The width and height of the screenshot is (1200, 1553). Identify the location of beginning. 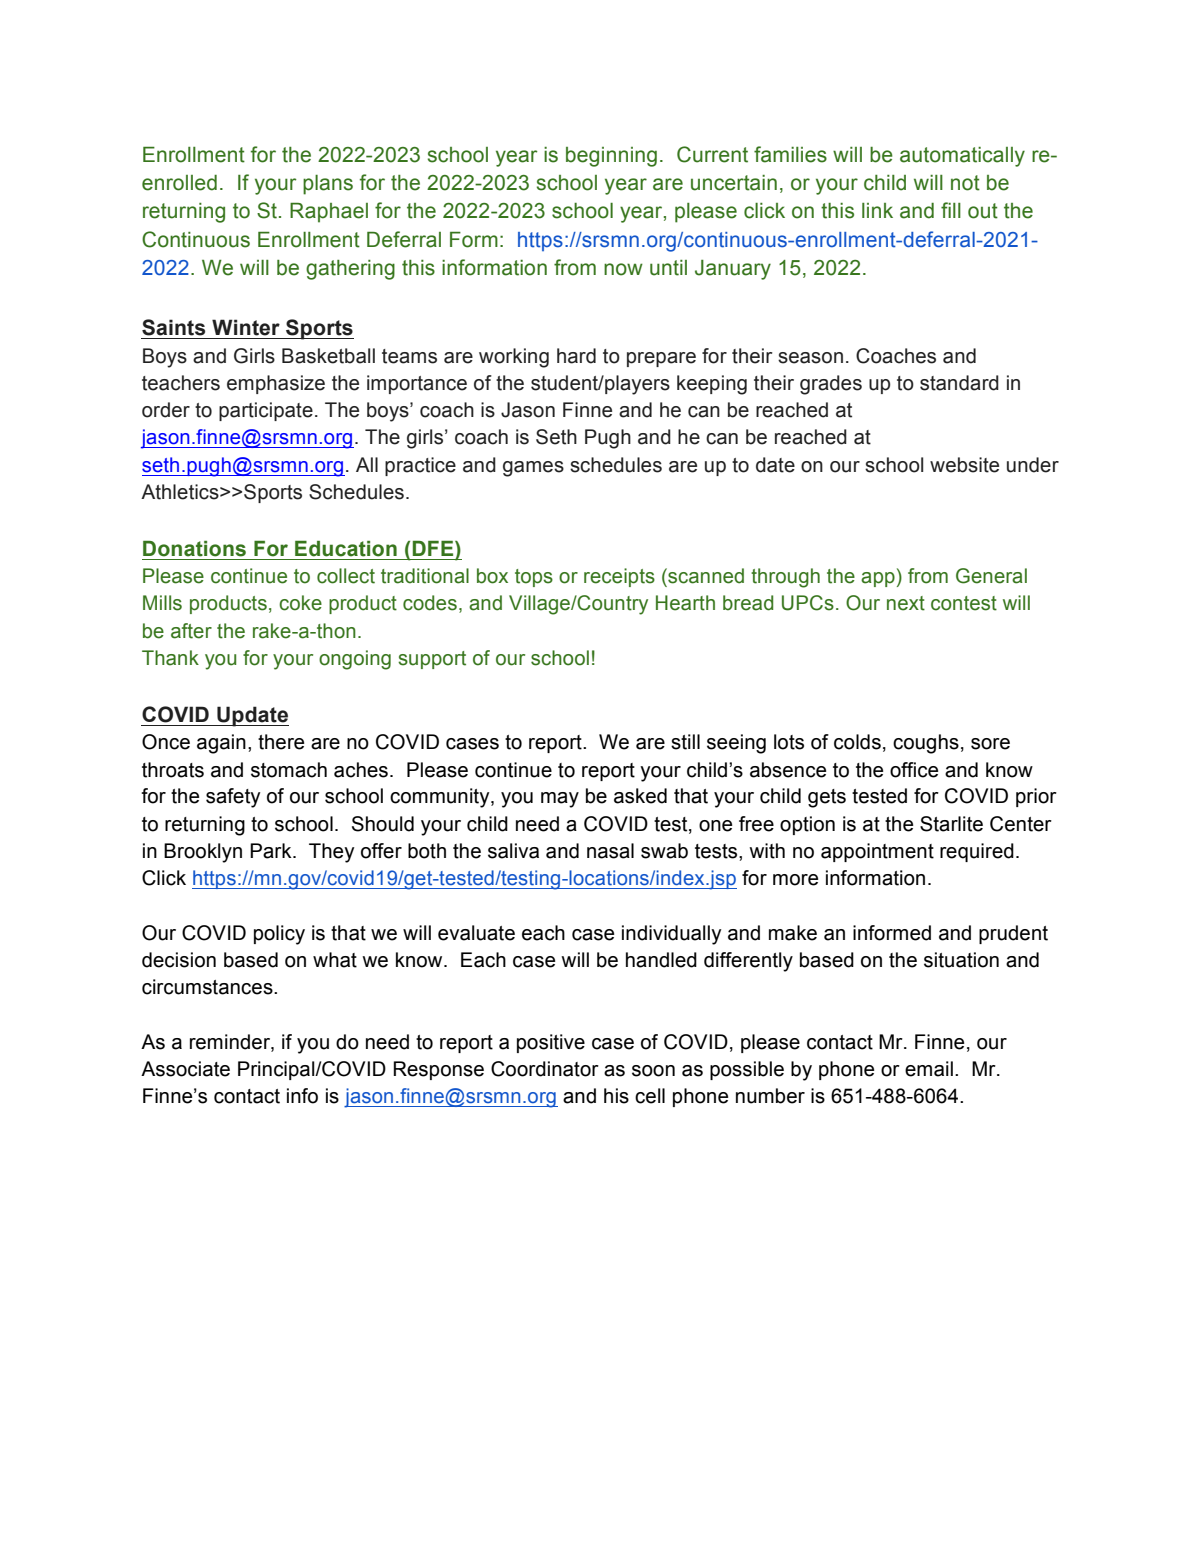
(611, 157).
